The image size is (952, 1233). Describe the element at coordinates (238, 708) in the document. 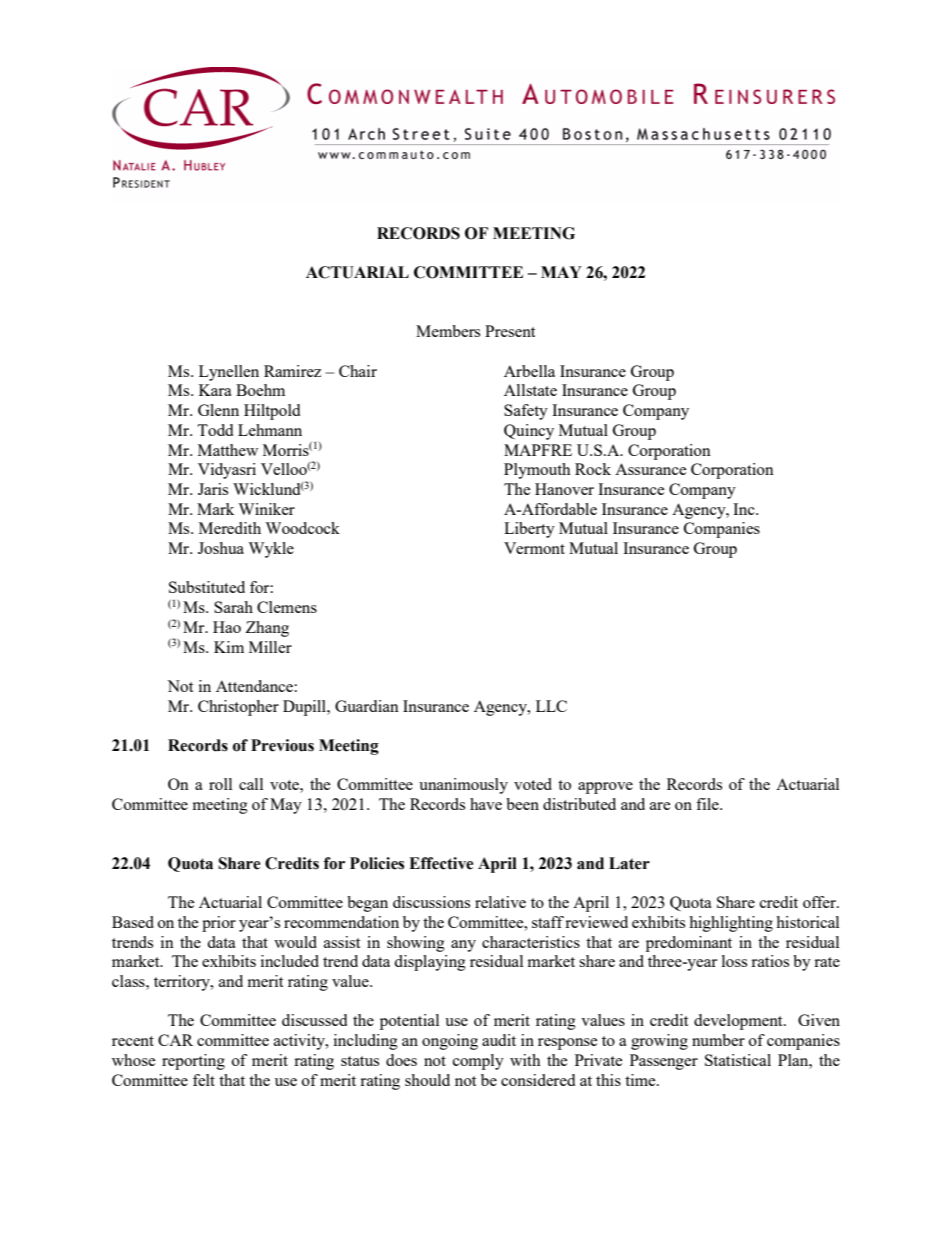

I see `Christopher` at that location.
